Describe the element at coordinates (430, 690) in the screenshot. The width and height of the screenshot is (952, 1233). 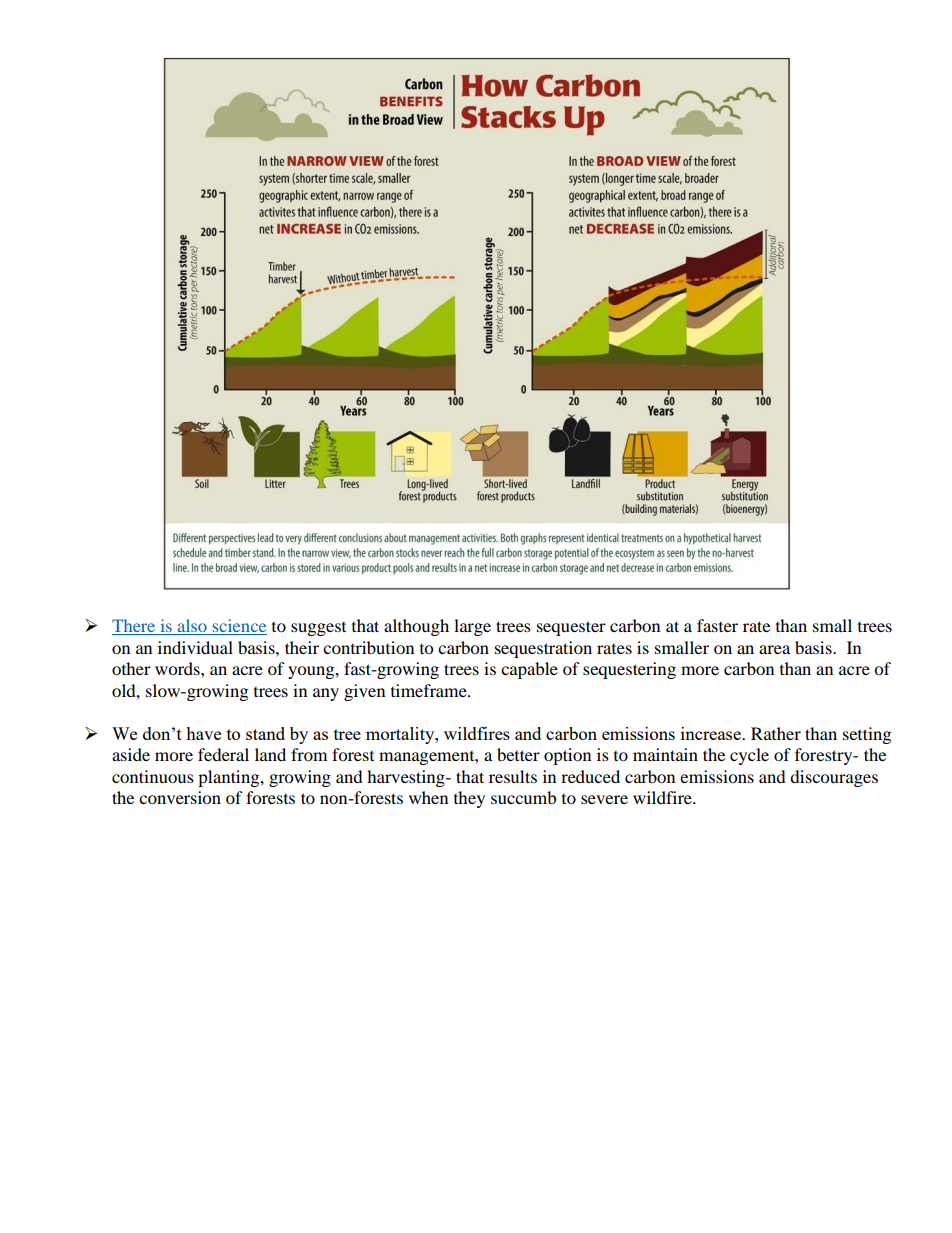
I see `timeframe` at that location.
